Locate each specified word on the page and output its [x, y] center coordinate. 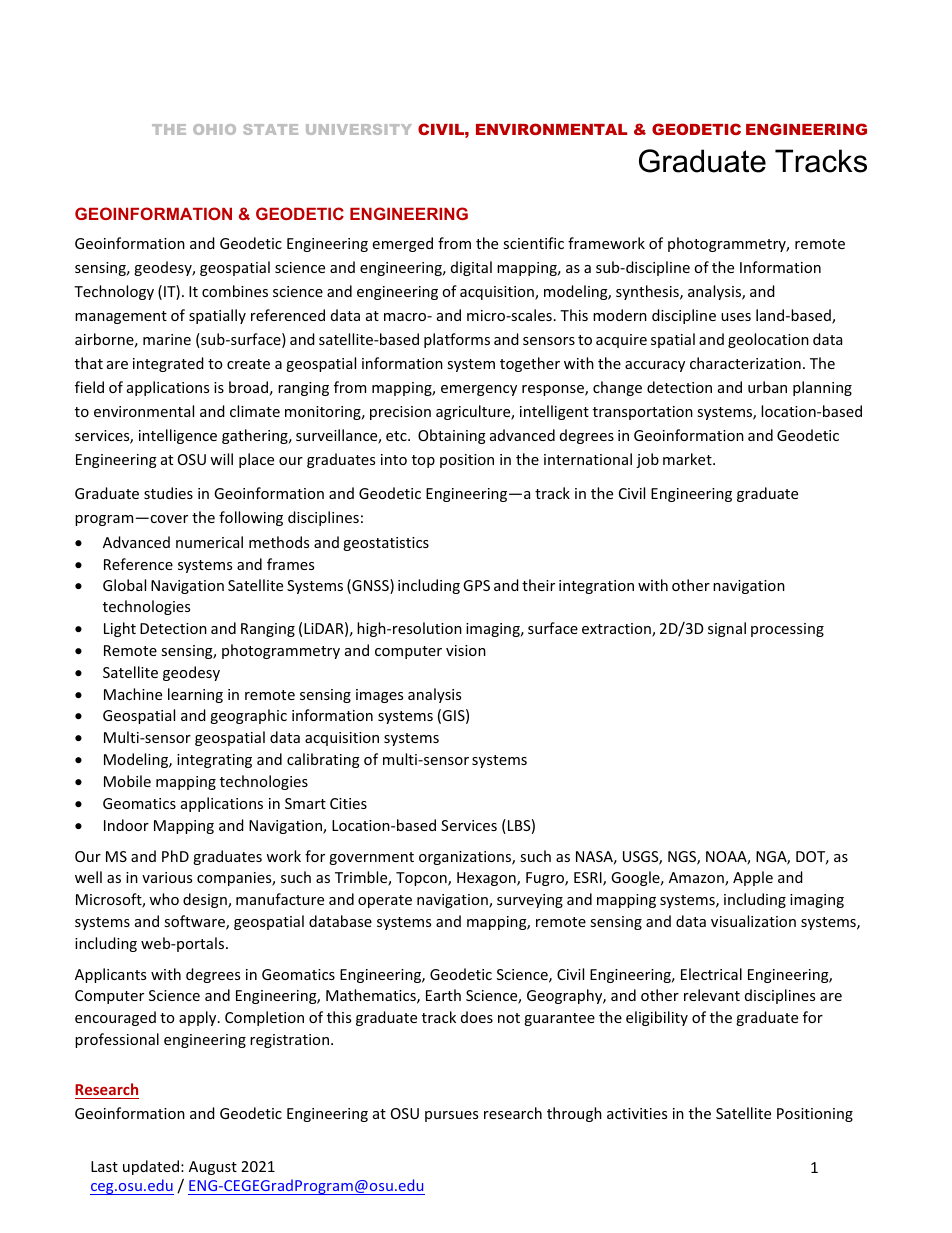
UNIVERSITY [359, 129]
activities [637, 1113]
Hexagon [487, 879]
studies [168, 493]
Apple [753, 878]
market [688, 459]
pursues [451, 1116]
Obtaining [452, 436]
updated [151, 1167]
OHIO [214, 129]
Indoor [126, 825]
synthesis [648, 292]
